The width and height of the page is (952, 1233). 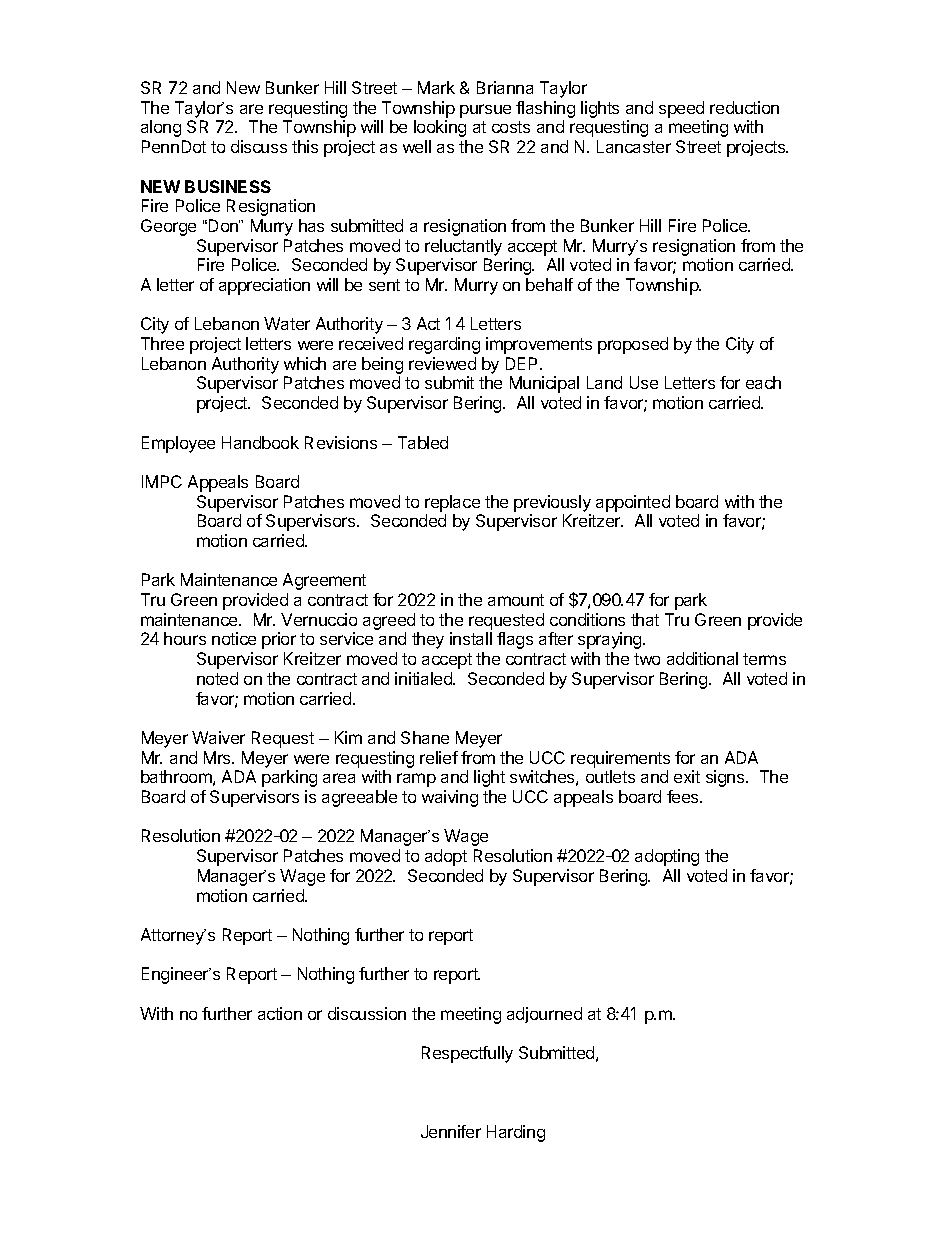 What do you see at coordinates (681, 109) in the page?
I see `speed` at bounding box center [681, 109].
